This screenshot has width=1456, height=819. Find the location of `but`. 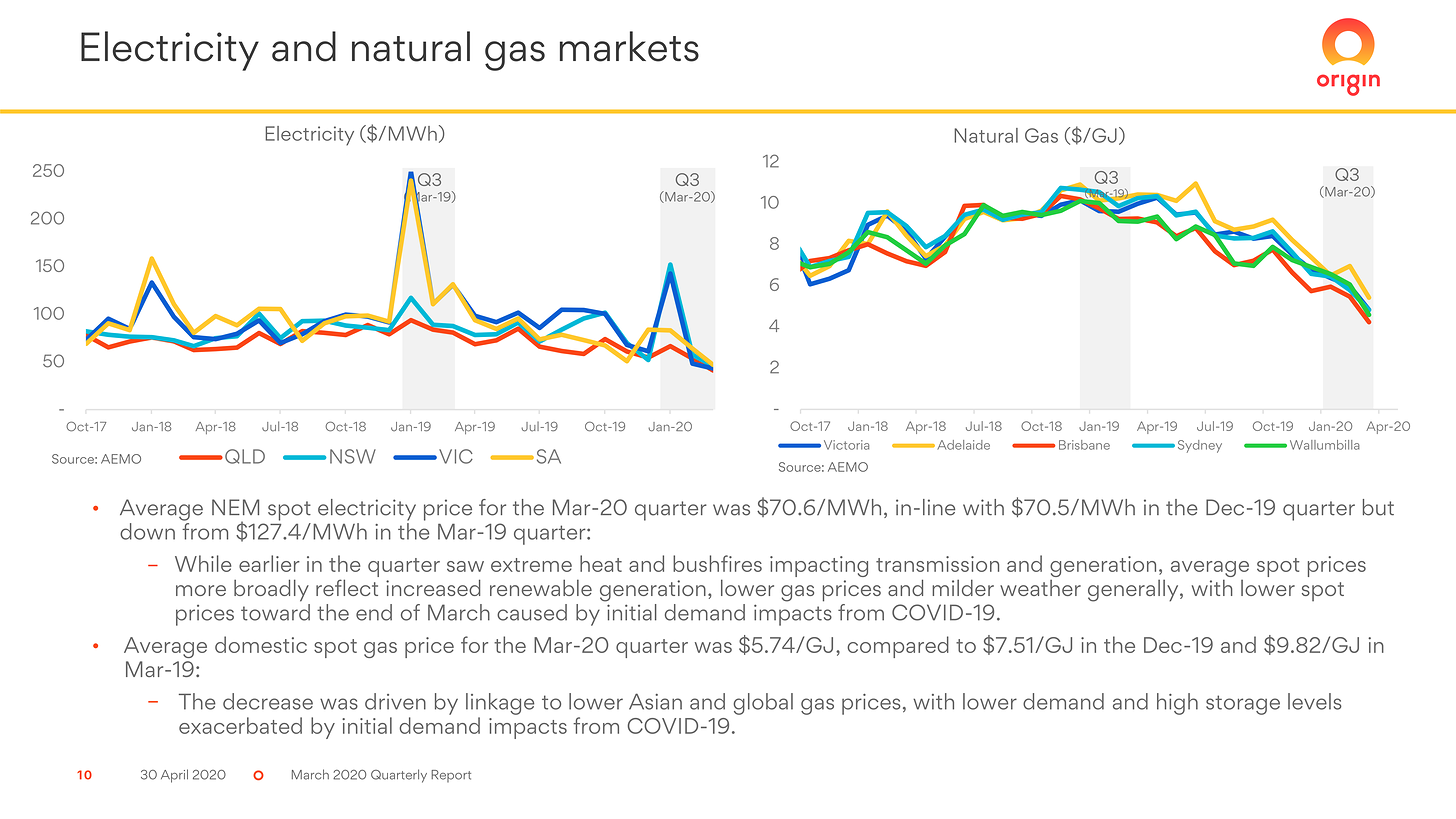

but is located at coordinates (1378, 507).
